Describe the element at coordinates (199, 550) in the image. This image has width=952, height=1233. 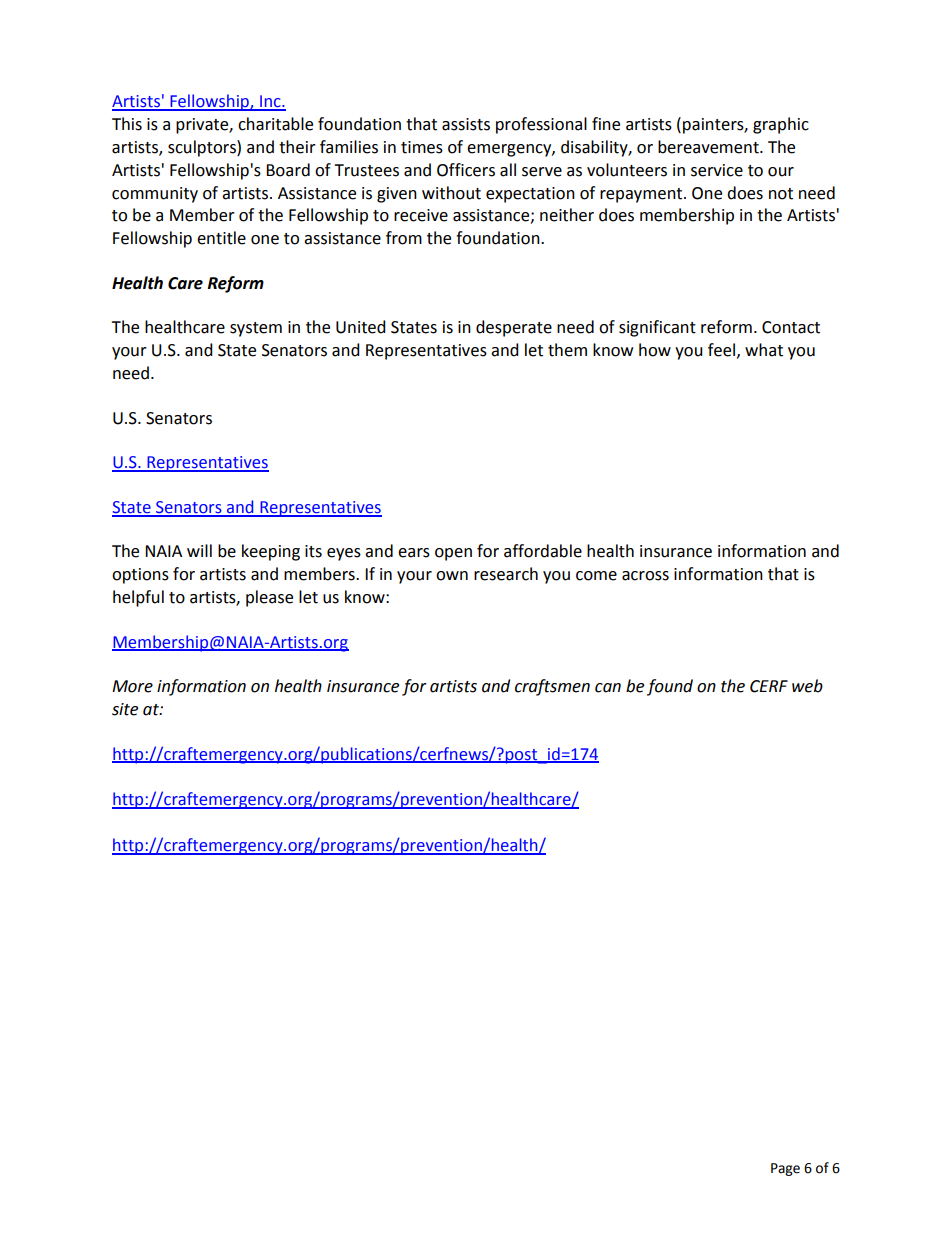
I see `will` at that location.
